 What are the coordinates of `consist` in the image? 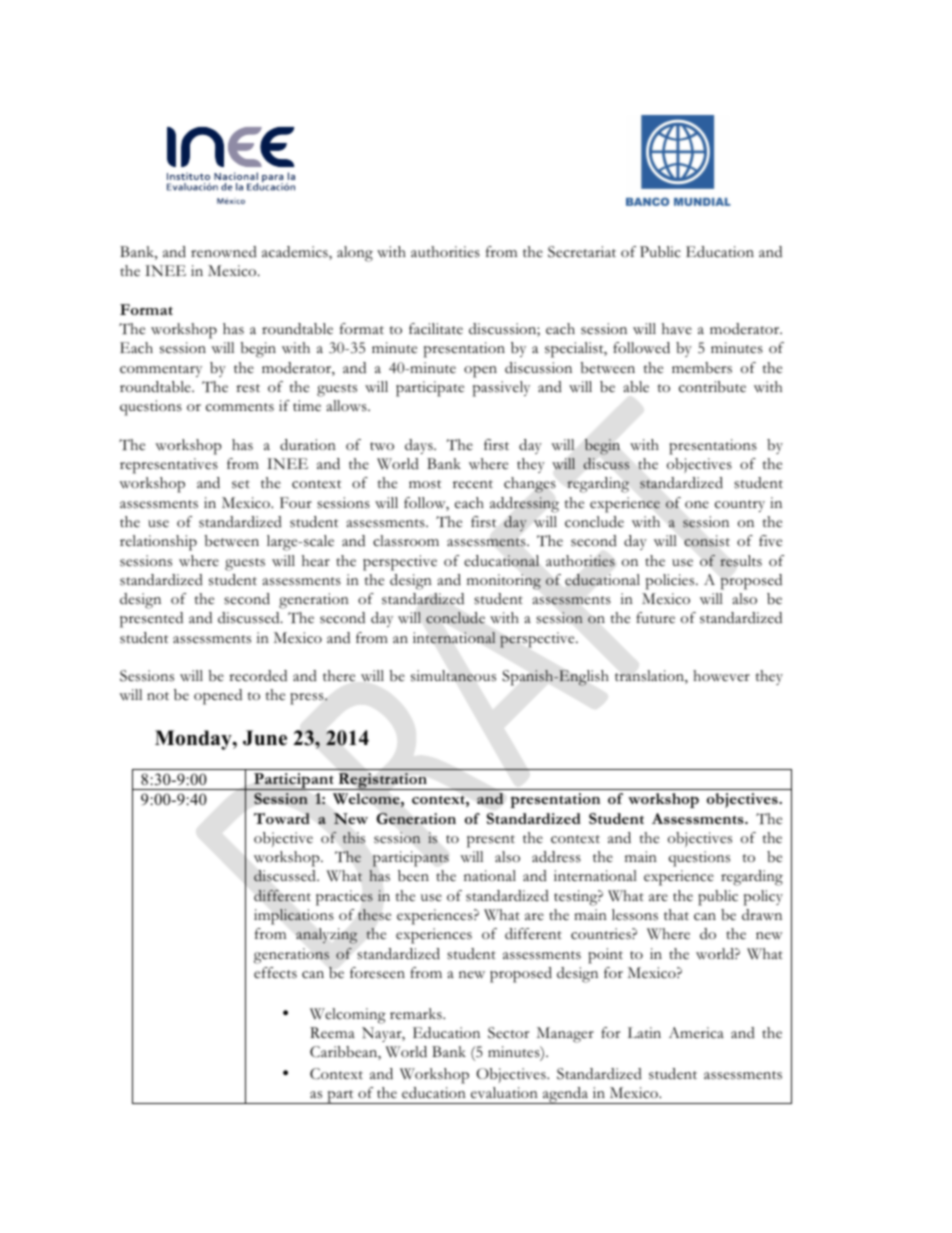 It's located at (707, 541).
